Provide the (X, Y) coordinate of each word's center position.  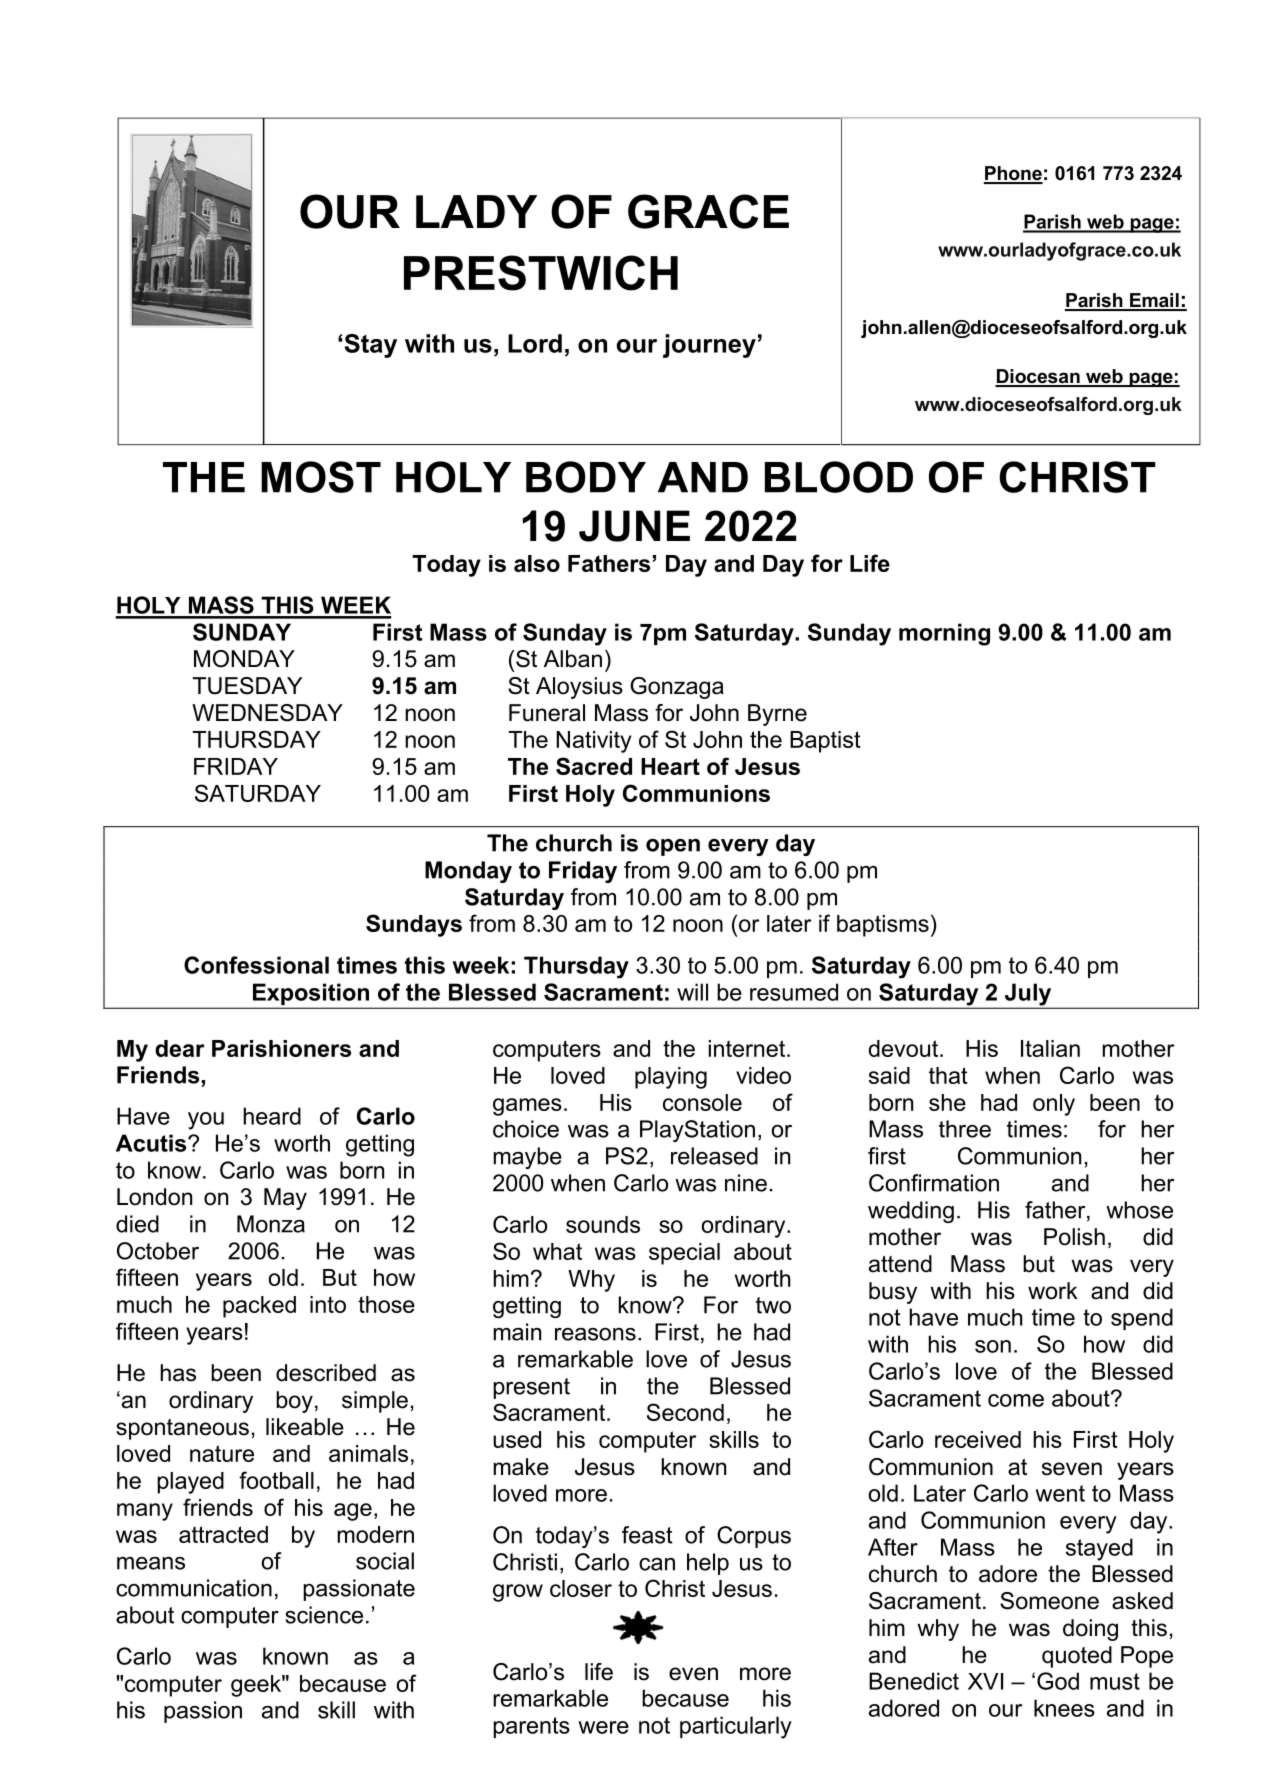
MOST (321, 477)
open (673, 847)
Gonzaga (677, 688)
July (1028, 995)
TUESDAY (247, 686)
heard (272, 1116)
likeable (305, 1427)
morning (944, 634)
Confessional (256, 965)
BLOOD (839, 477)
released (714, 1156)
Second (685, 1412)
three (965, 1129)
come (1016, 1400)
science (324, 1615)
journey (709, 346)
